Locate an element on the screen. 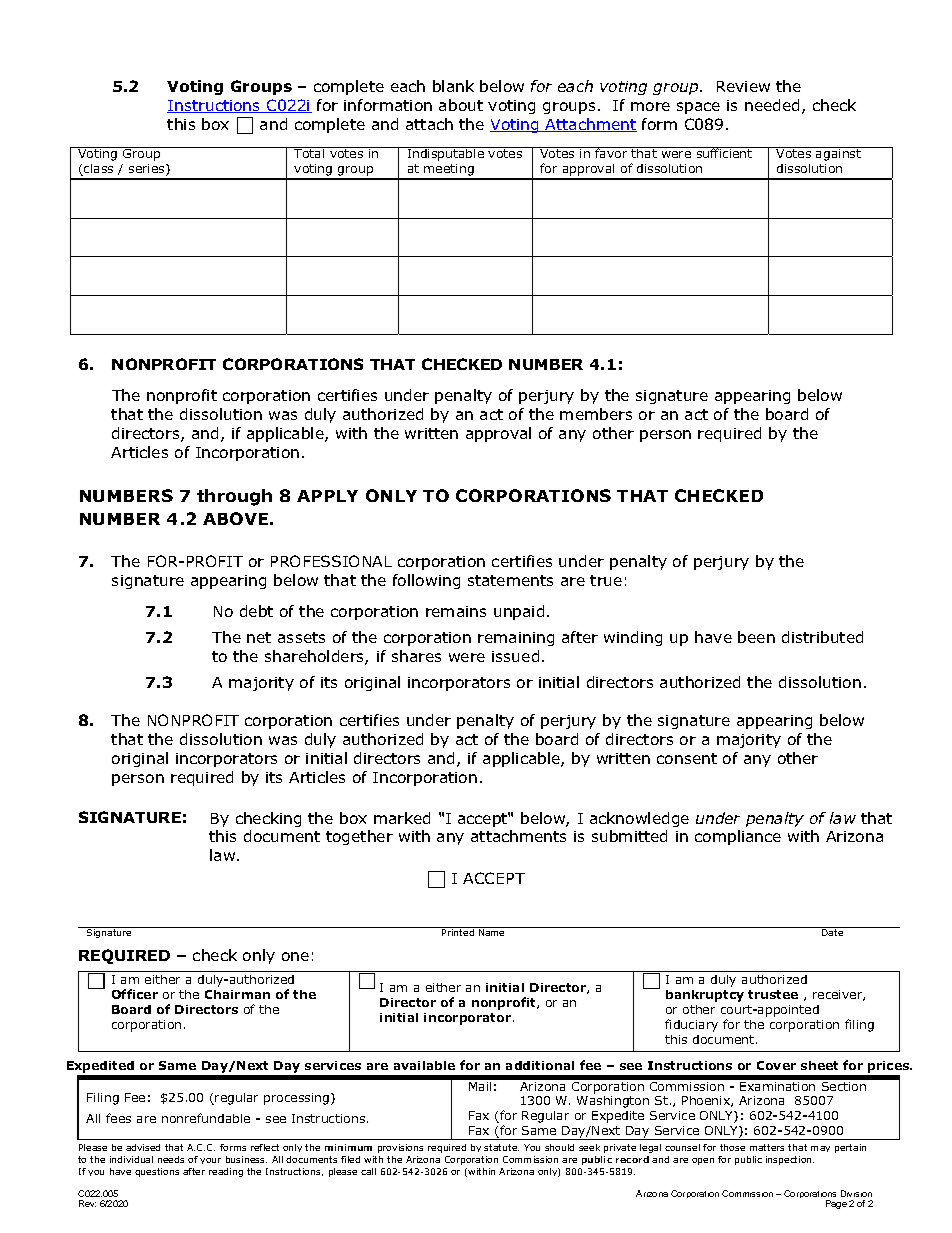  statute is located at coordinates (501, 1147).
